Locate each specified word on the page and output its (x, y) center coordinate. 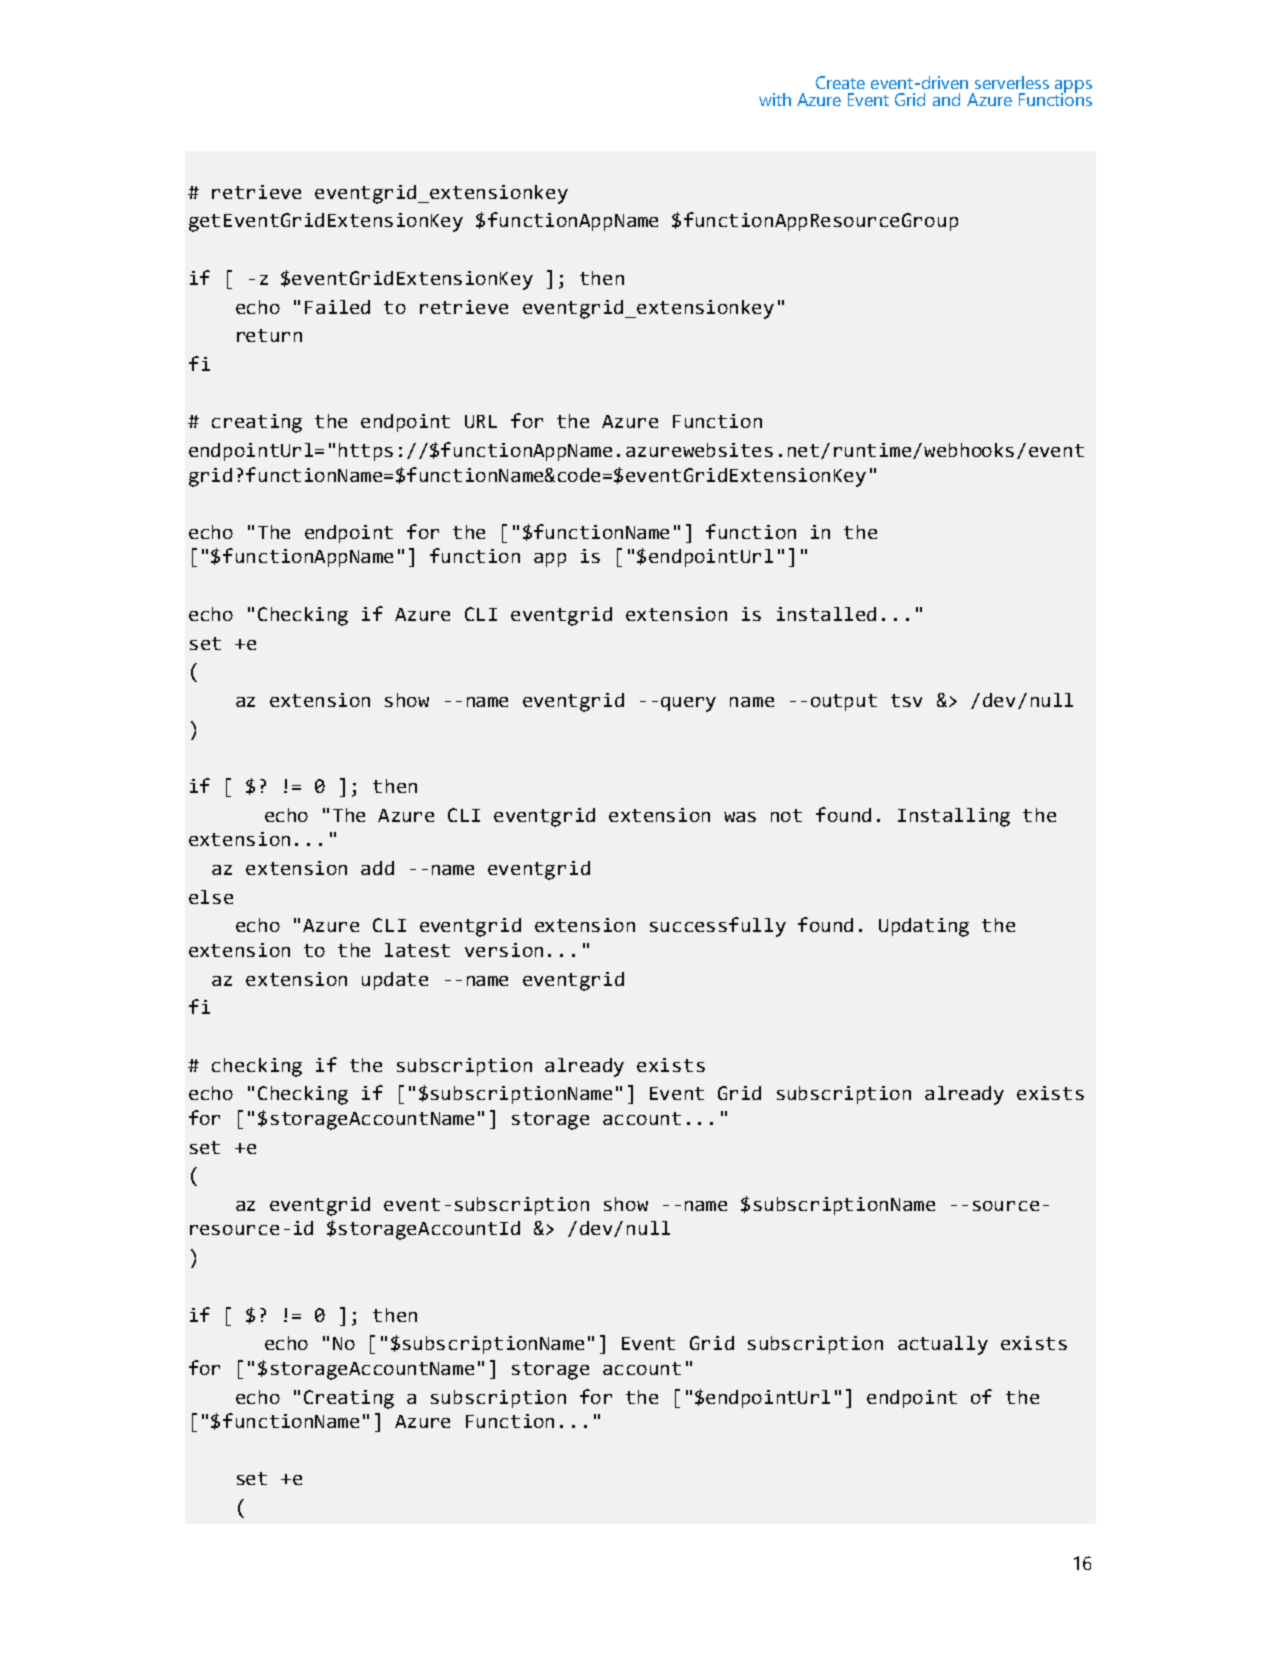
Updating (924, 927)
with (775, 99)
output (844, 702)
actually (943, 1345)
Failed (337, 307)
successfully (718, 927)
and (946, 99)
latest (417, 950)
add (377, 868)
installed (826, 614)
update (395, 981)
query (688, 704)
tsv (906, 700)
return (269, 335)
